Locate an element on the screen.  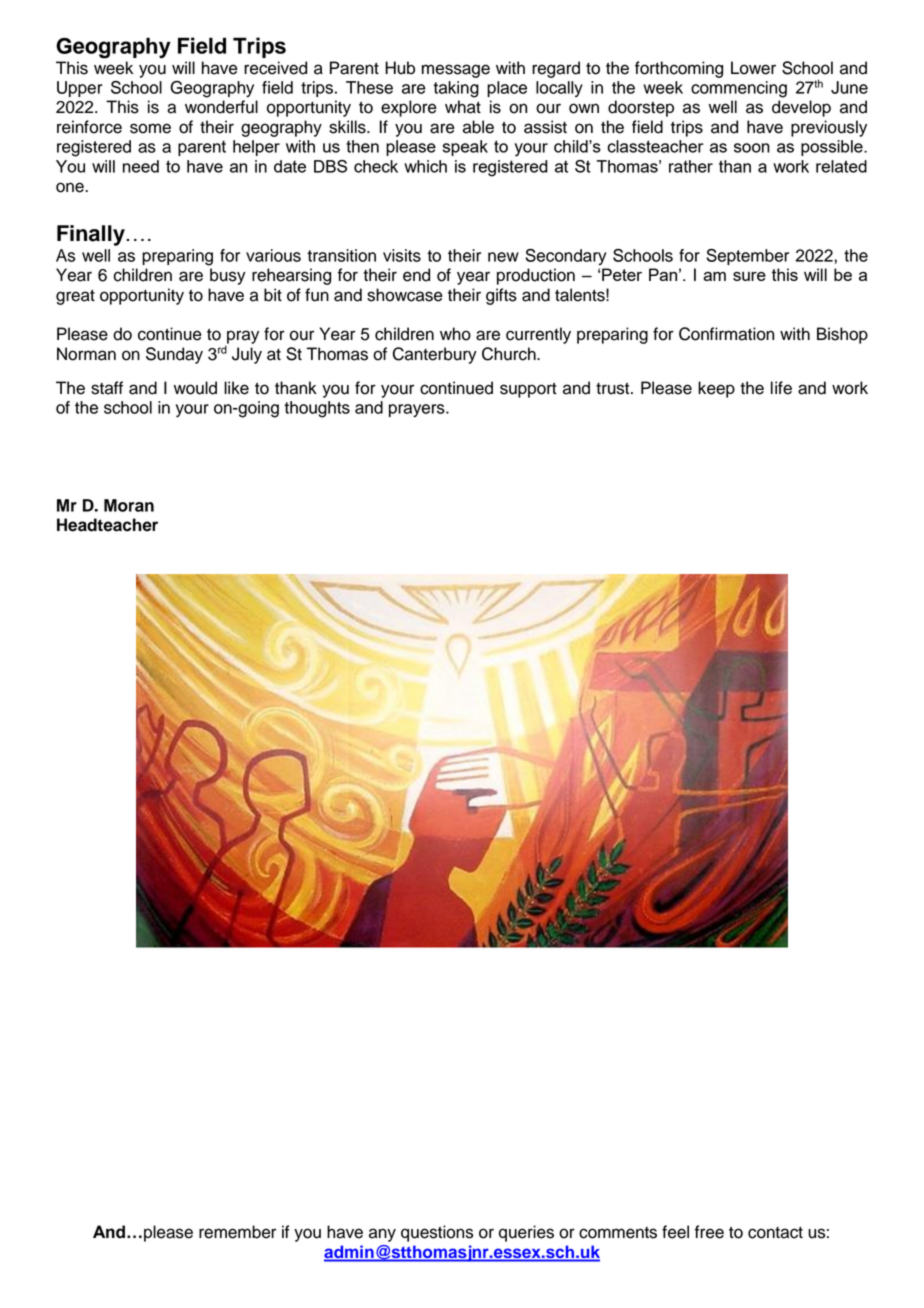
what is located at coordinates (463, 107).
